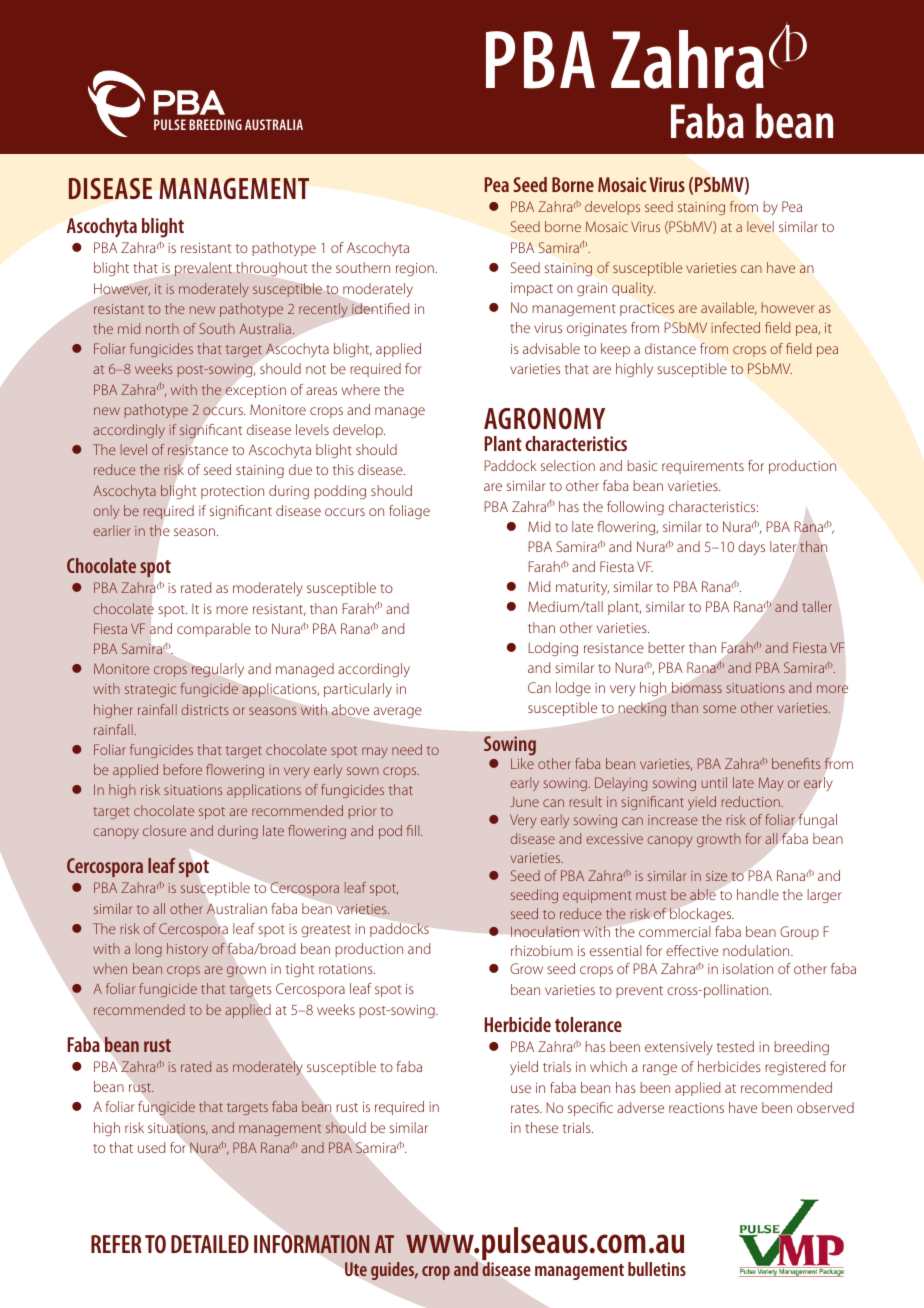 The image size is (924, 1308). What do you see at coordinates (553, 649) in the page?
I see `Lodging` at bounding box center [553, 649].
